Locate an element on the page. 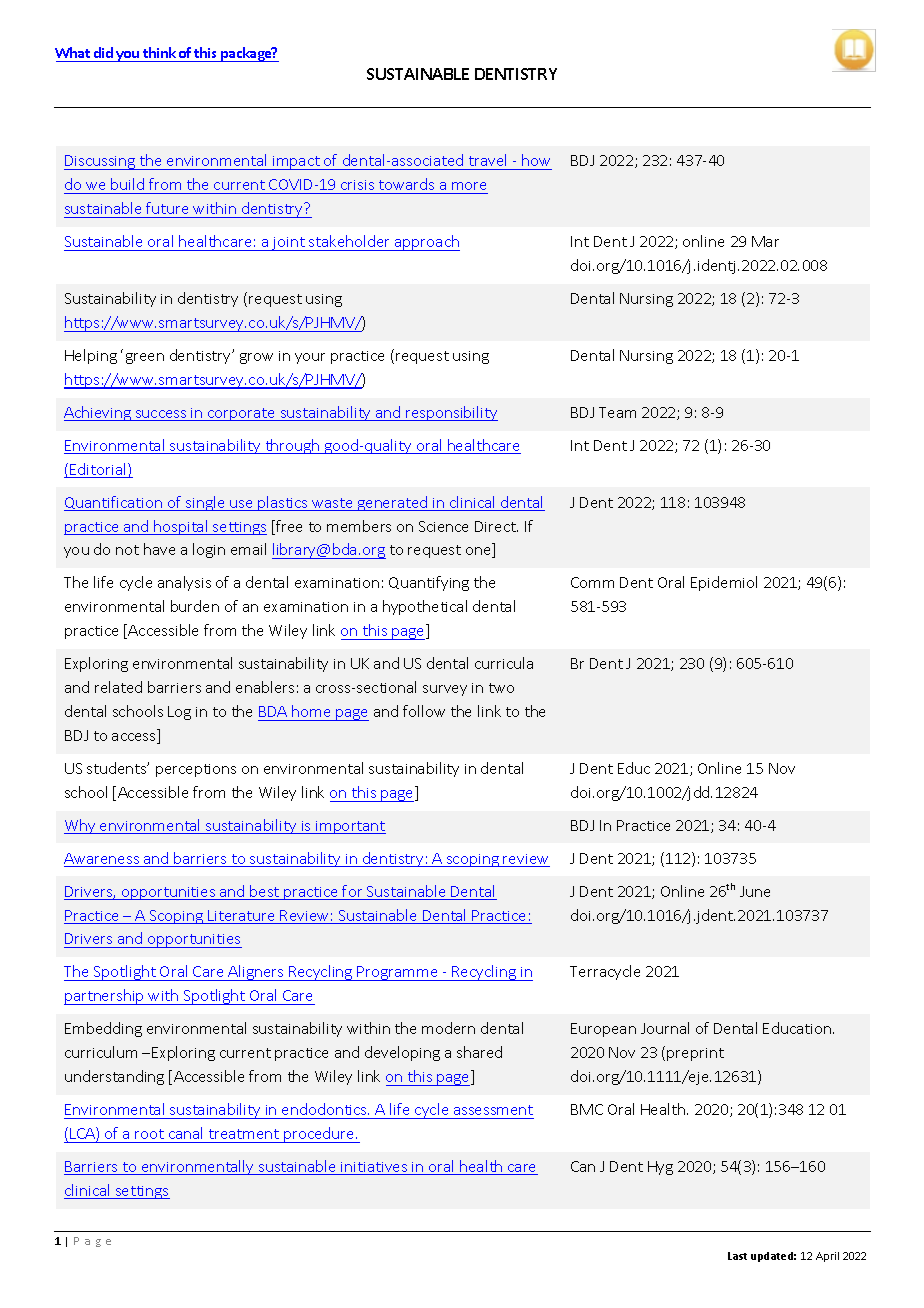 The image size is (924, 1308). how is located at coordinates (536, 162).
